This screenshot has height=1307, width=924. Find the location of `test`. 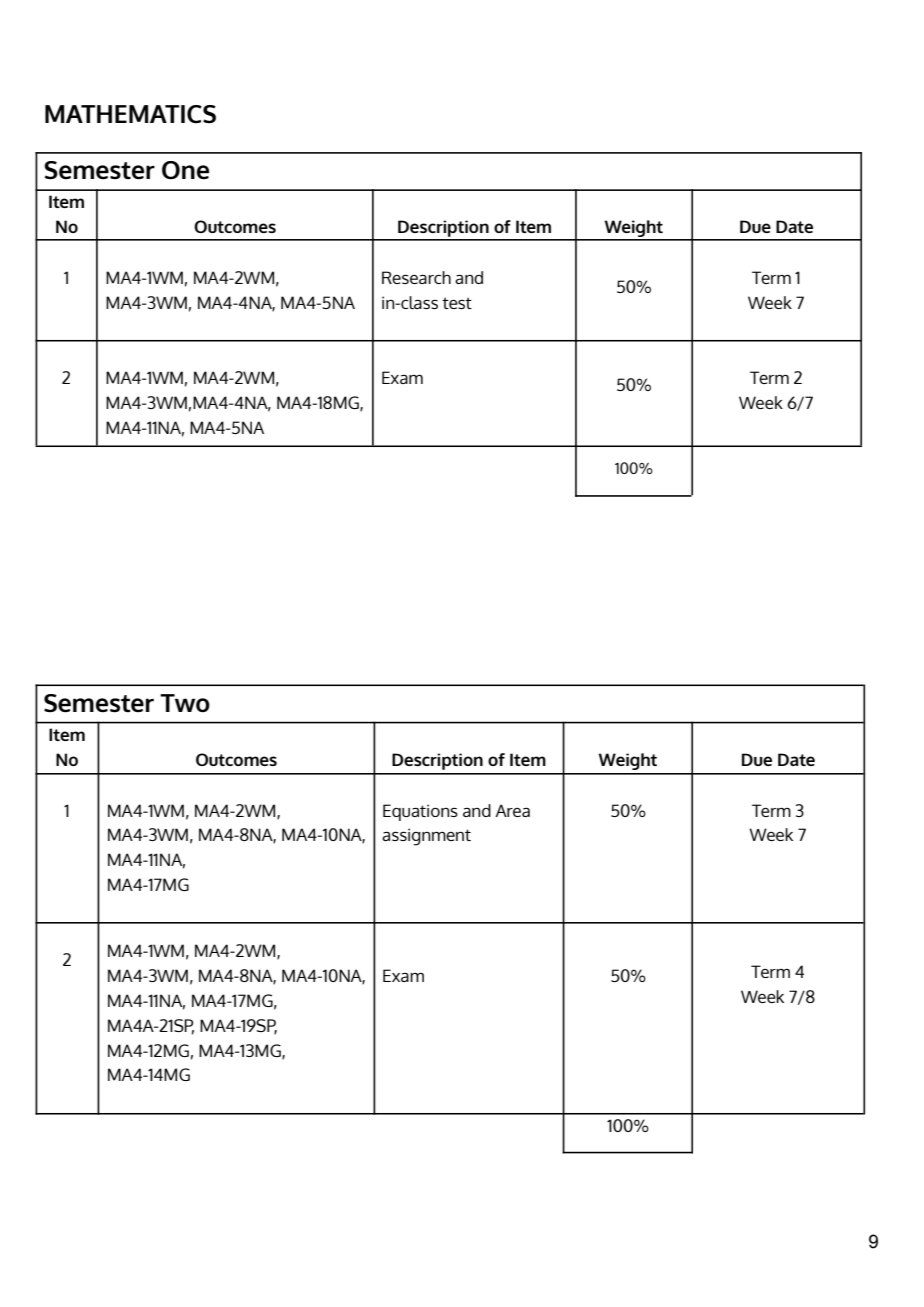

test is located at coordinates (457, 303).
